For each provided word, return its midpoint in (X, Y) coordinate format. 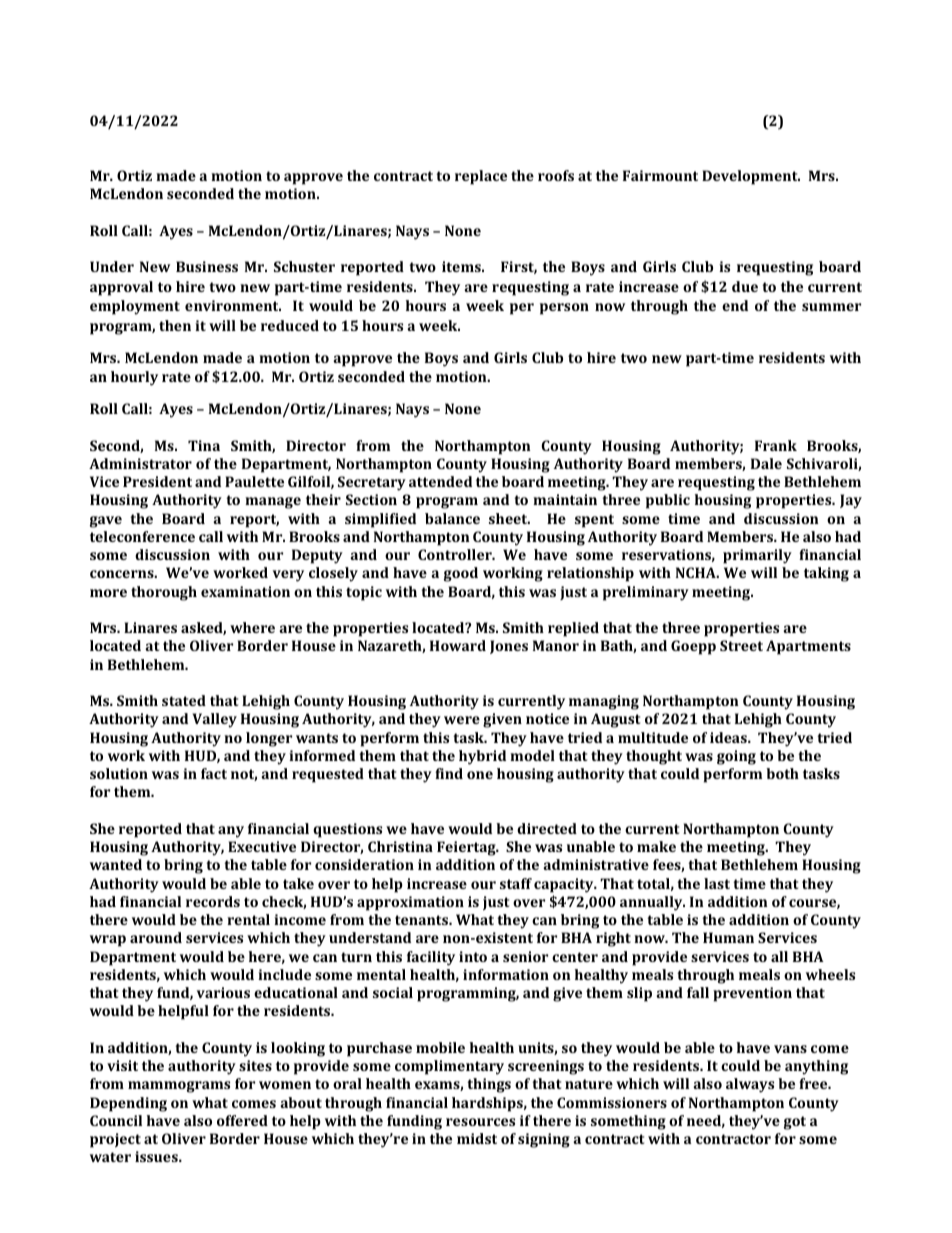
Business (207, 266)
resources (480, 1122)
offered (242, 1120)
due (745, 286)
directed (547, 828)
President (157, 481)
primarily (757, 556)
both (782, 773)
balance (452, 518)
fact (214, 773)
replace (481, 177)
